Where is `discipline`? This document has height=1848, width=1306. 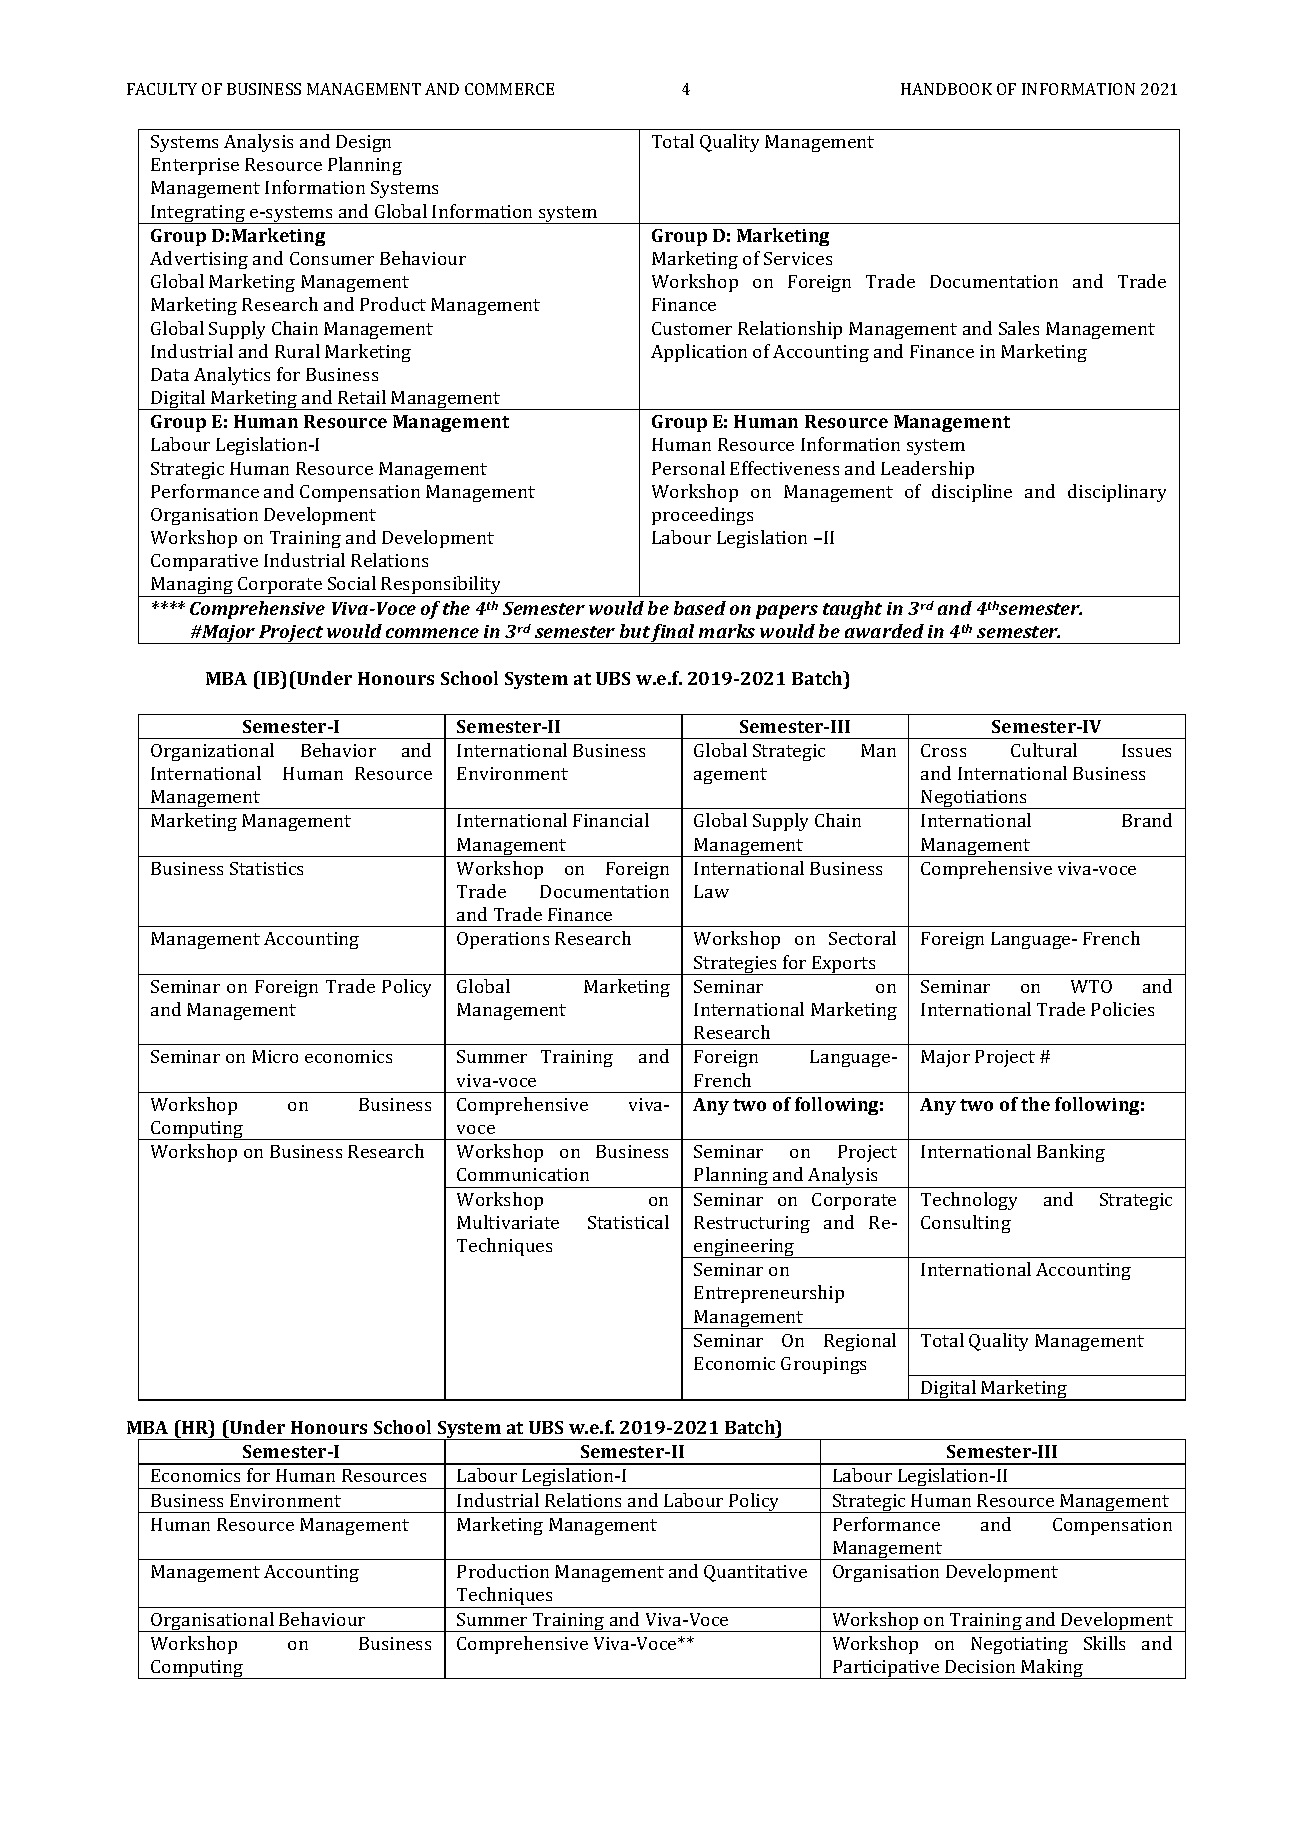
discipline is located at coordinates (972, 493).
